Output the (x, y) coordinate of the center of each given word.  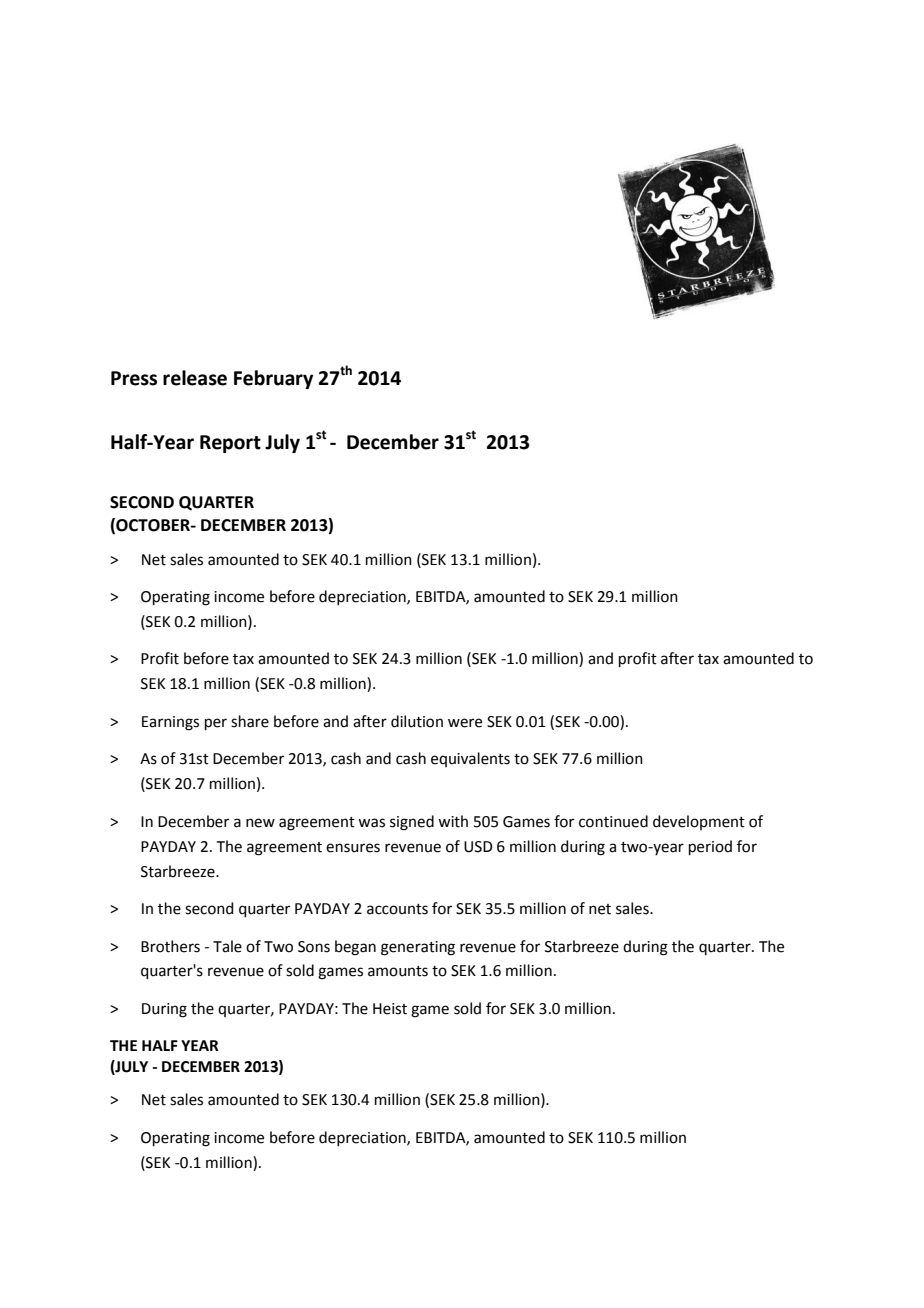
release (195, 378)
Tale (227, 946)
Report (230, 444)
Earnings (170, 723)
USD (478, 847)
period (710, 847)
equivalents (470, 759)
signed (412, 823)
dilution (417, 721)
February (273, 379)
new (260, 823)
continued (613, 821)
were (465, 723)
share (250, 721)
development (699, 822)
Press (134, 378)
